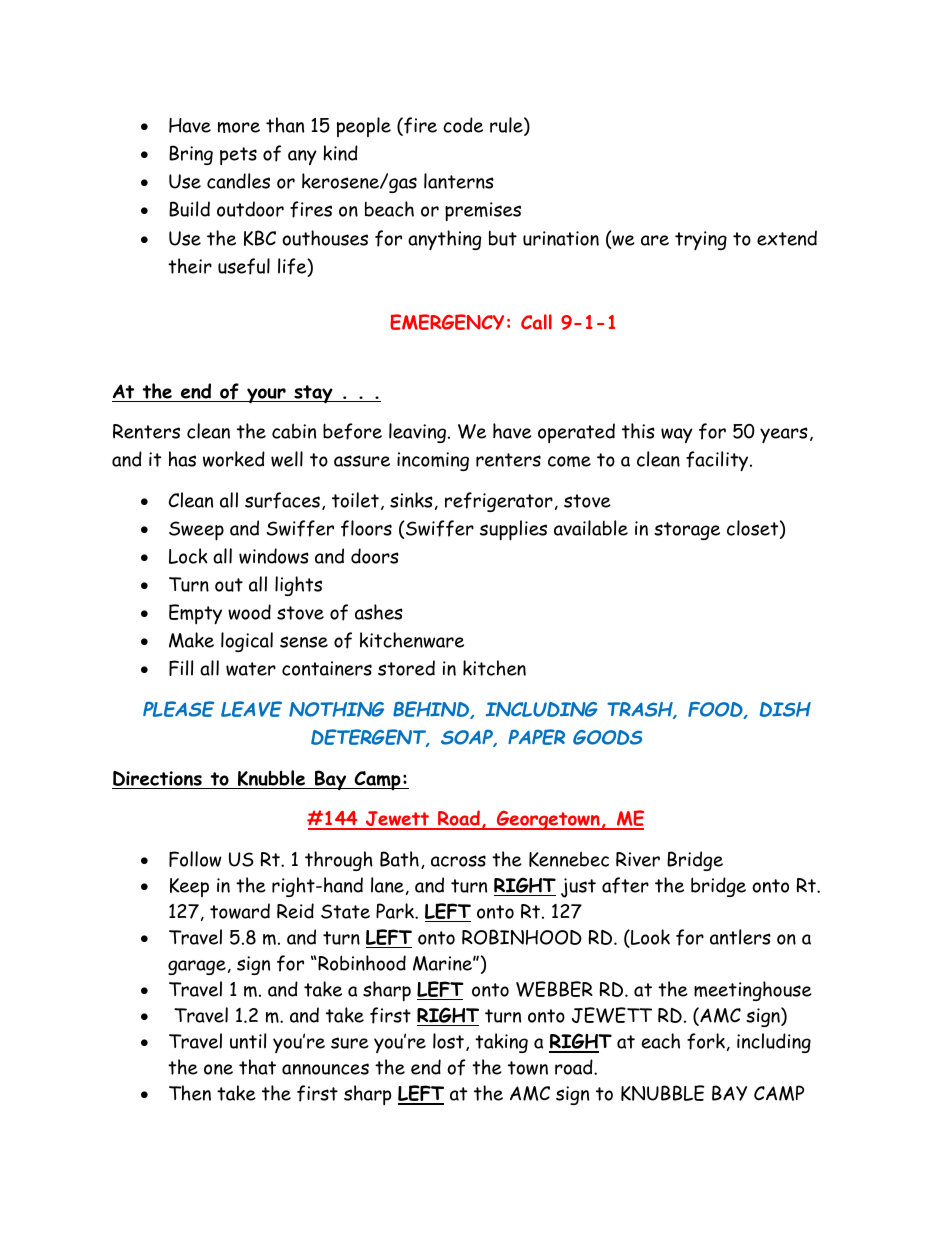  Describe the element at coordinates (701, 240) in the screenshot. I see `trying` at that location.
